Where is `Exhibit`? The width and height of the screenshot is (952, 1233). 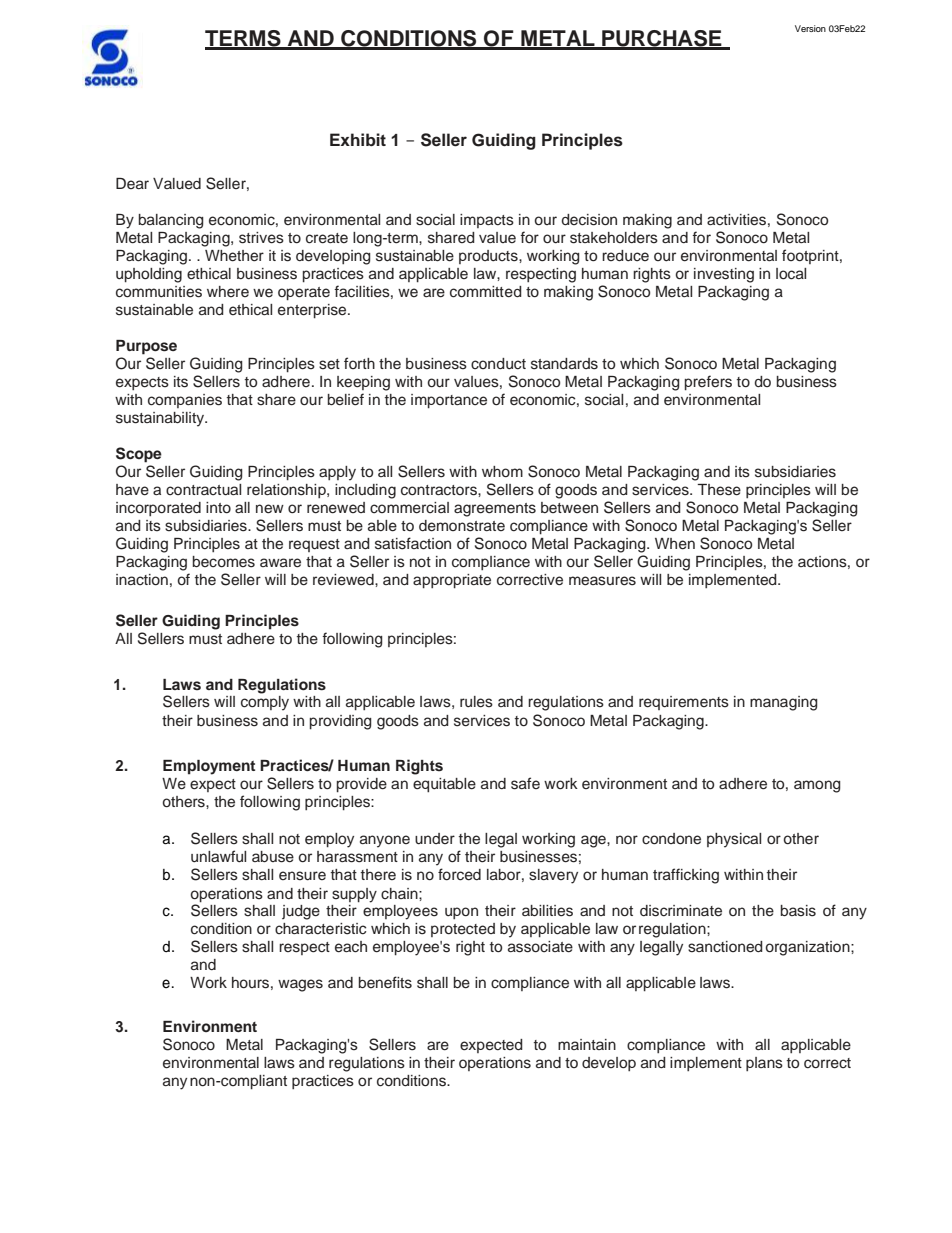 Exhibit is located at coordinates (358, 139).
